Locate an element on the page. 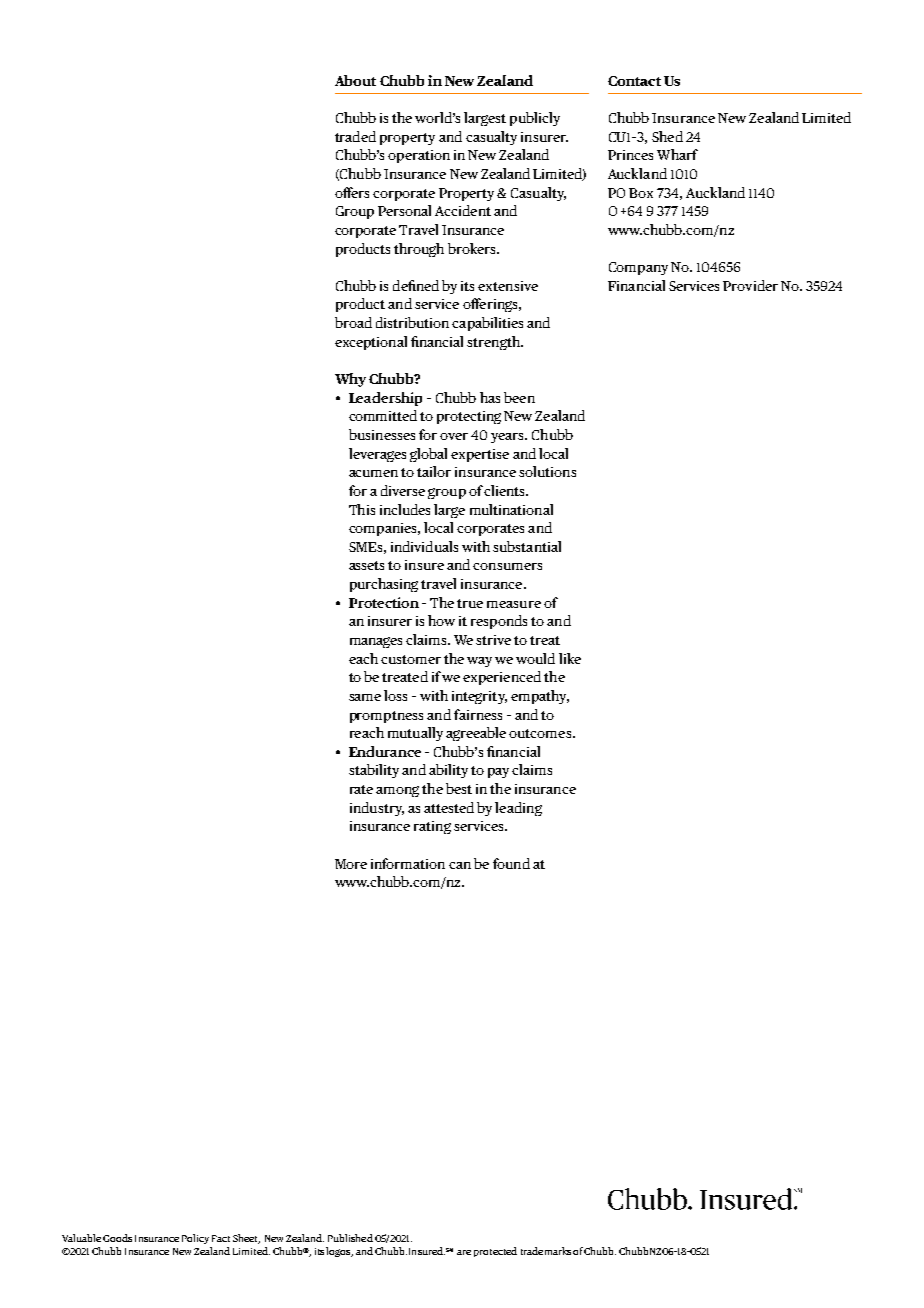 The height and width of the document is (1308, 924). This is located at coordinates (362, 509).
